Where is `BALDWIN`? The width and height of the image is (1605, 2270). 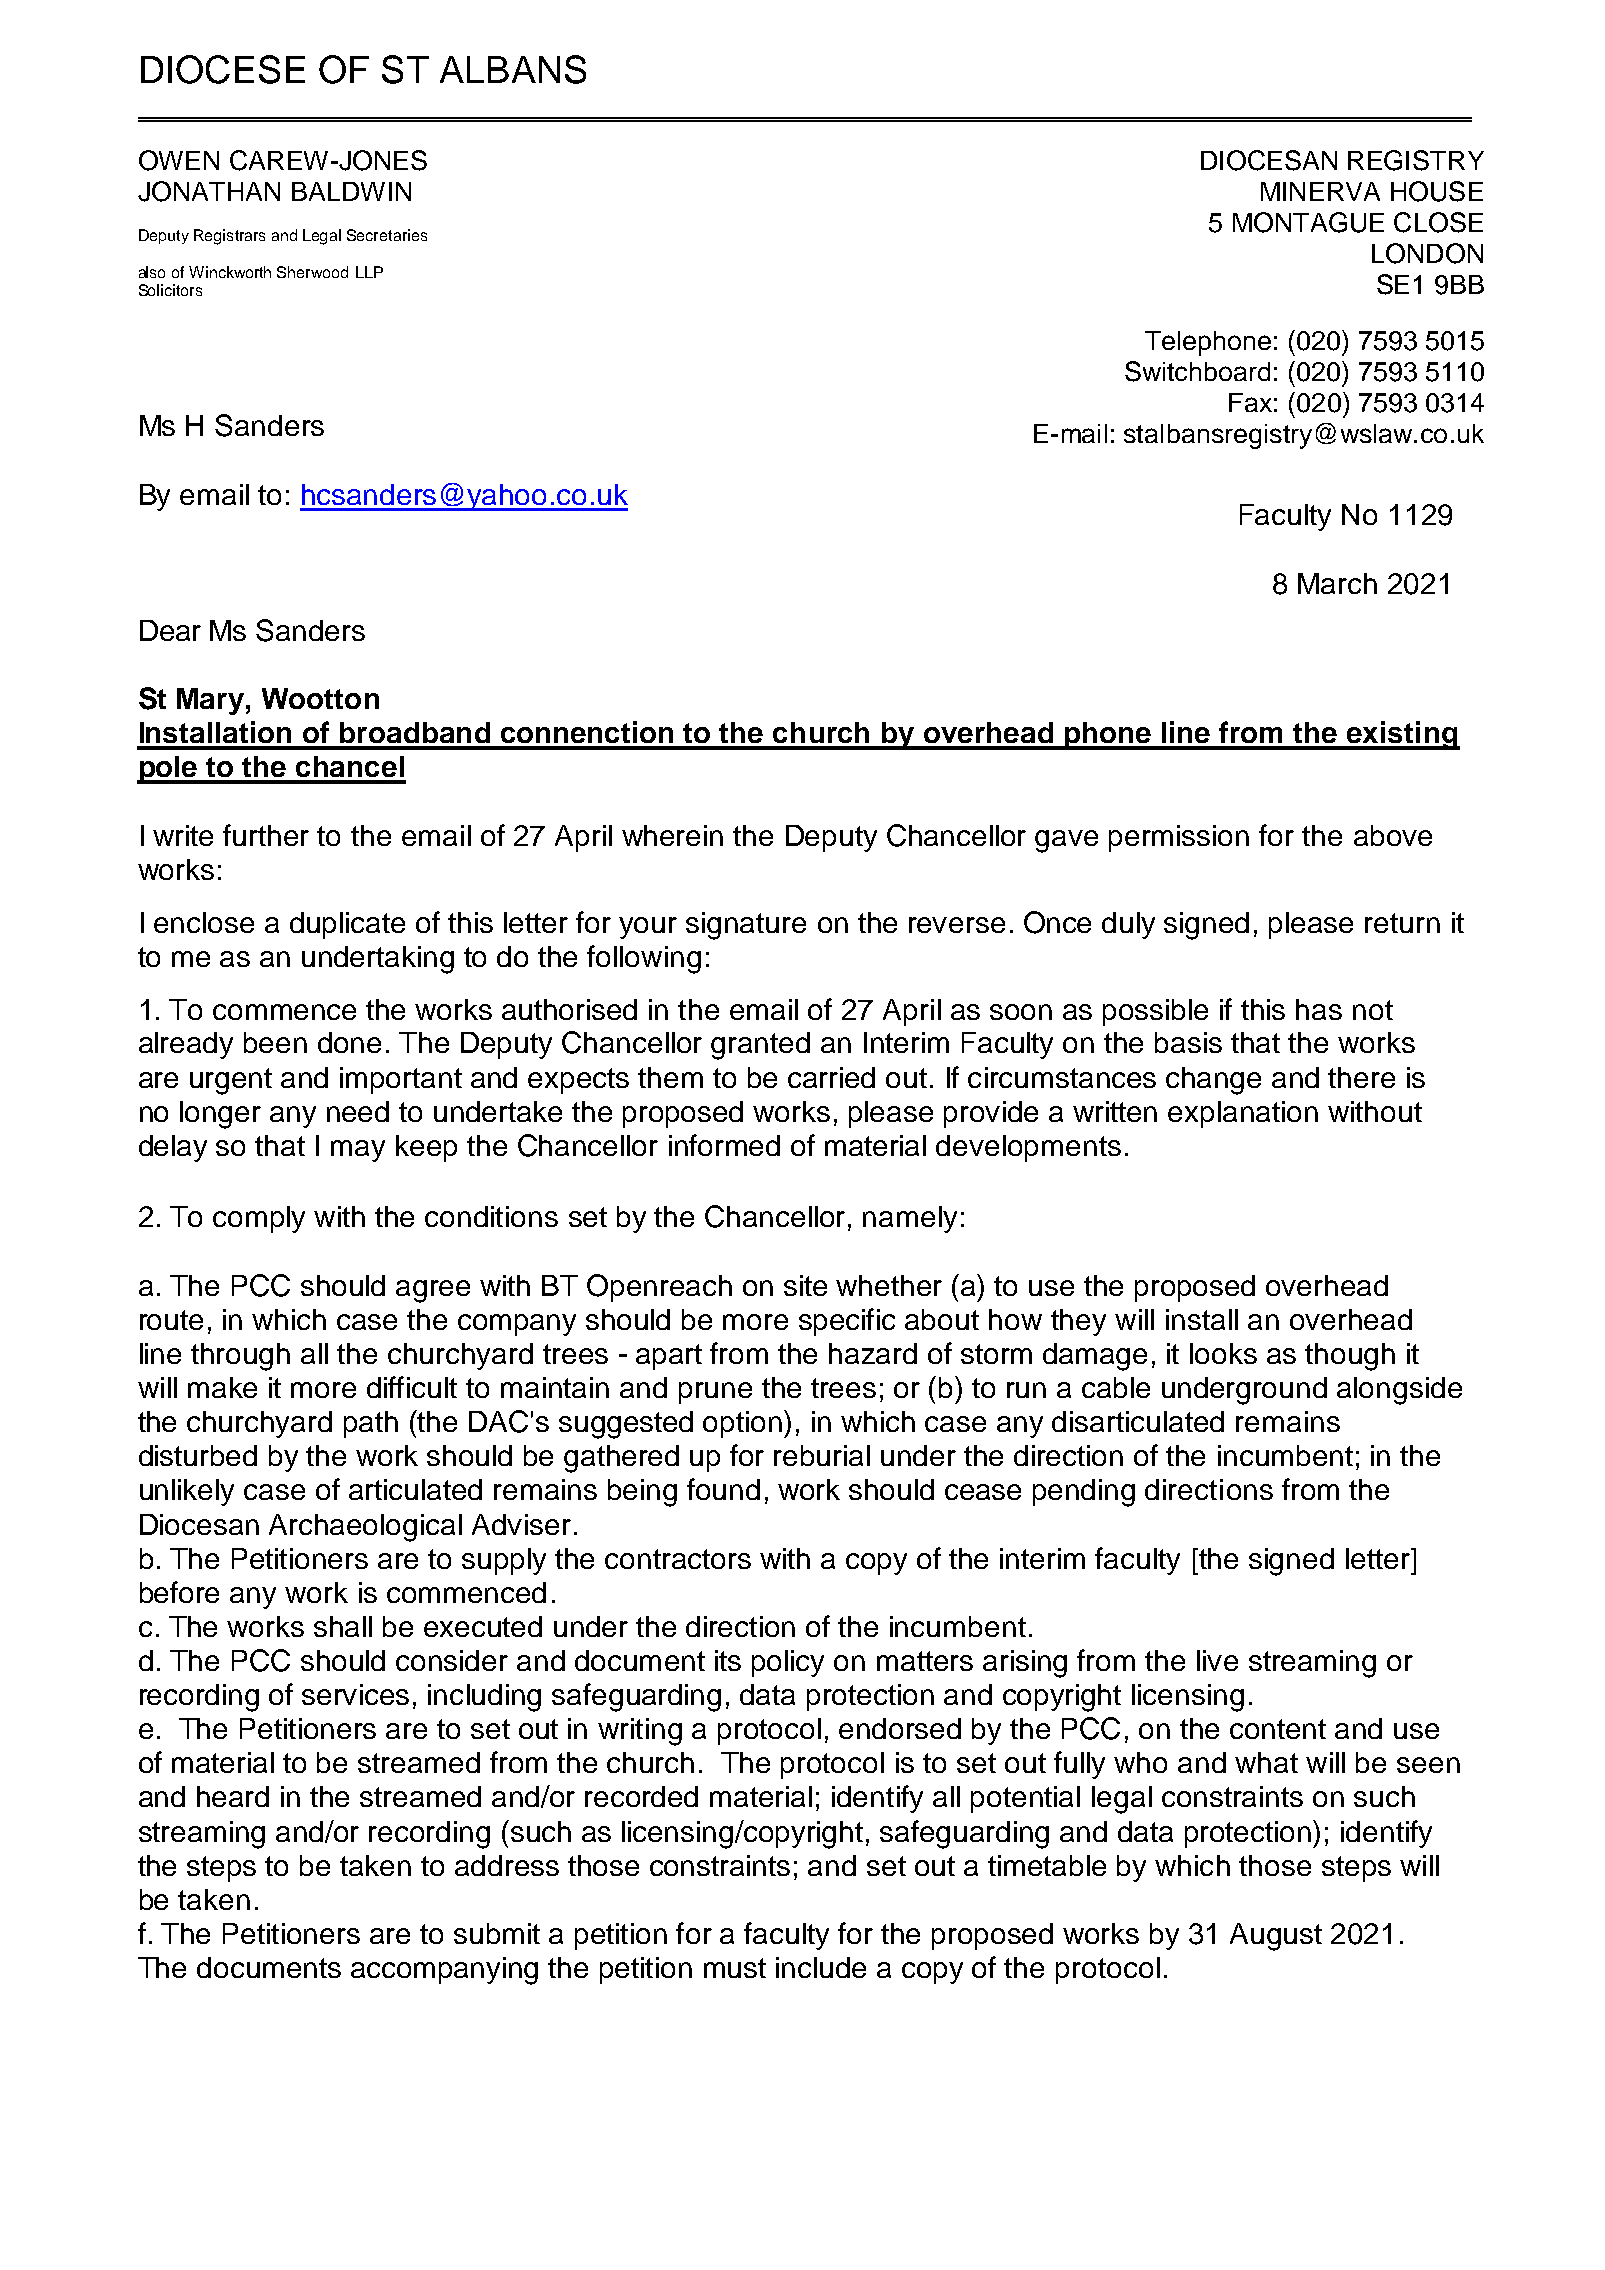 BALDWIN is located at coordinates (351, 191).
